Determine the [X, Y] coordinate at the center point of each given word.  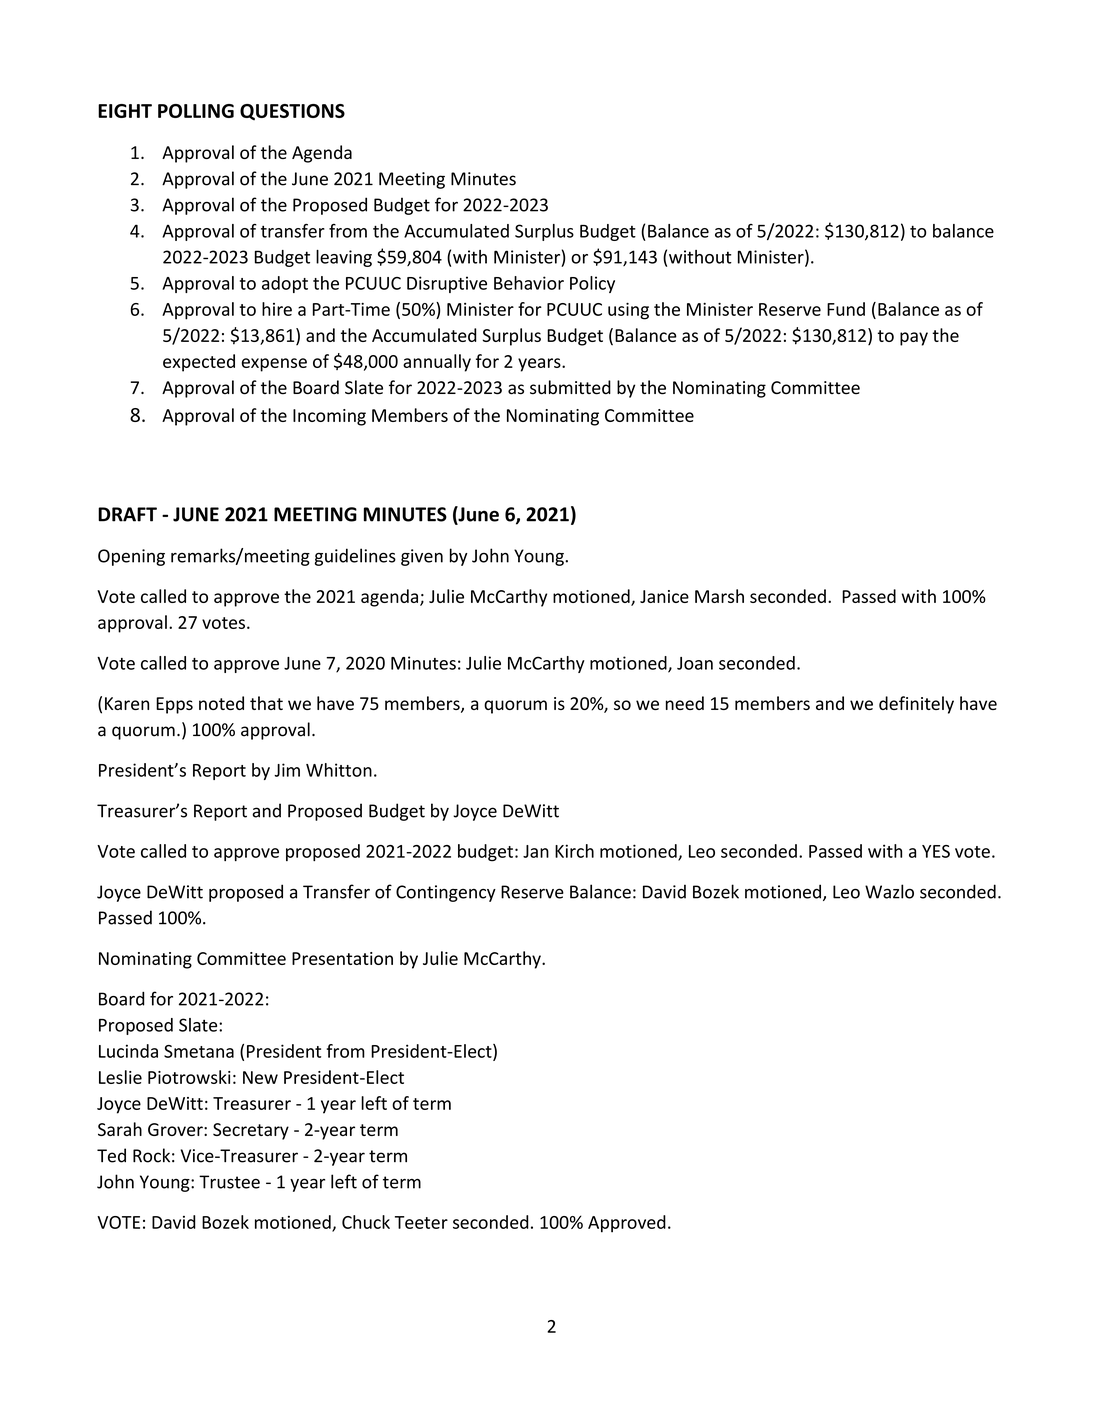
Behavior [529, 283]
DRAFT [127, 514]
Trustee [229, 1182]
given [422, 557]
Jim [287, 770]
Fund [846, 309]
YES [936, 851]
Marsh [719, 596]
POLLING [196, 111]
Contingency [446, 893]
